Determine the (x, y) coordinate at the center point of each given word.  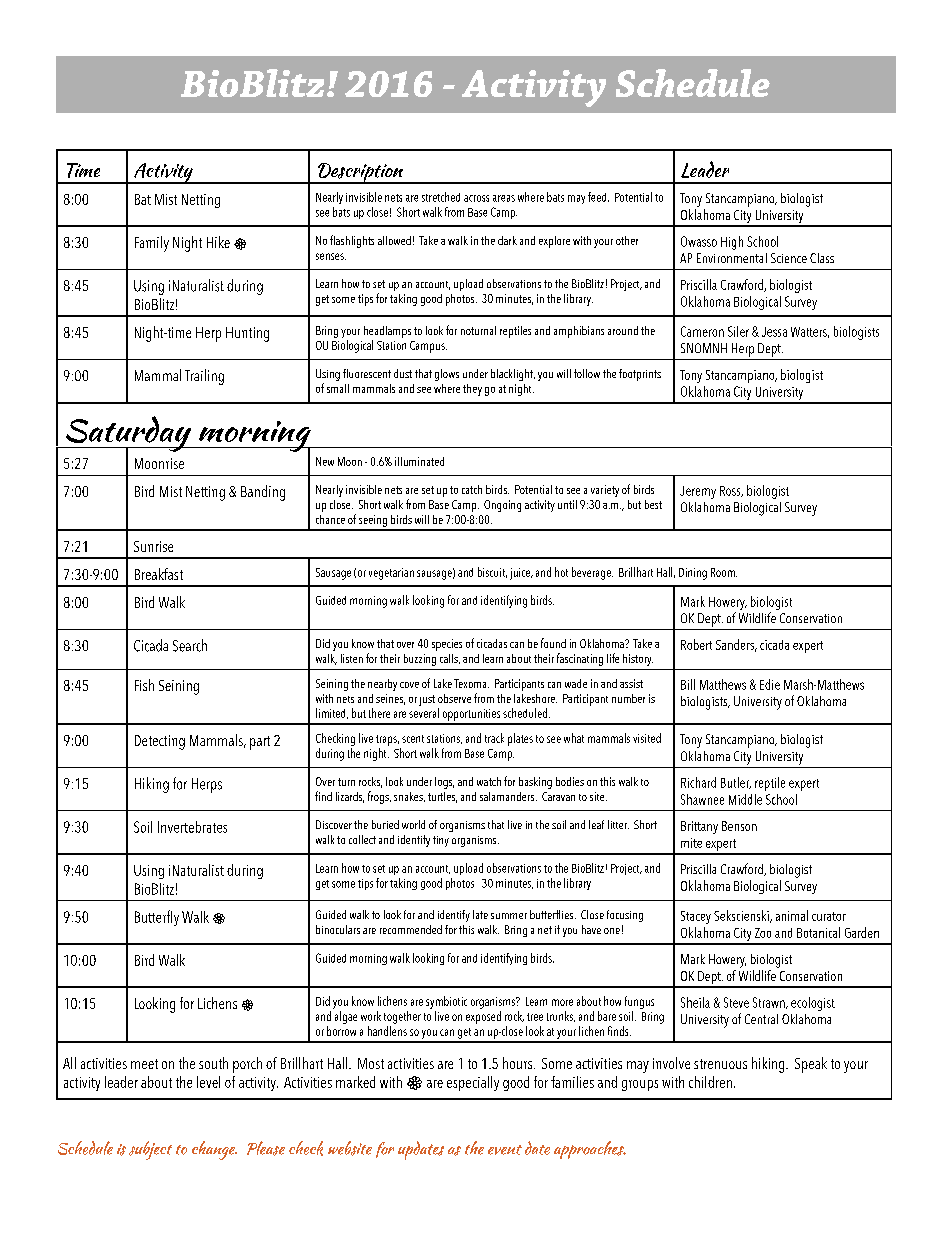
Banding (263, 493)
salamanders (508, 796)
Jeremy (698, 492)
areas (504, 198)
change (214, 1150)
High (732, 243)
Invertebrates (192, 827)
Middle (745, 799)
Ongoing (502, 506)
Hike (218, 242)
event (505, 1150)
